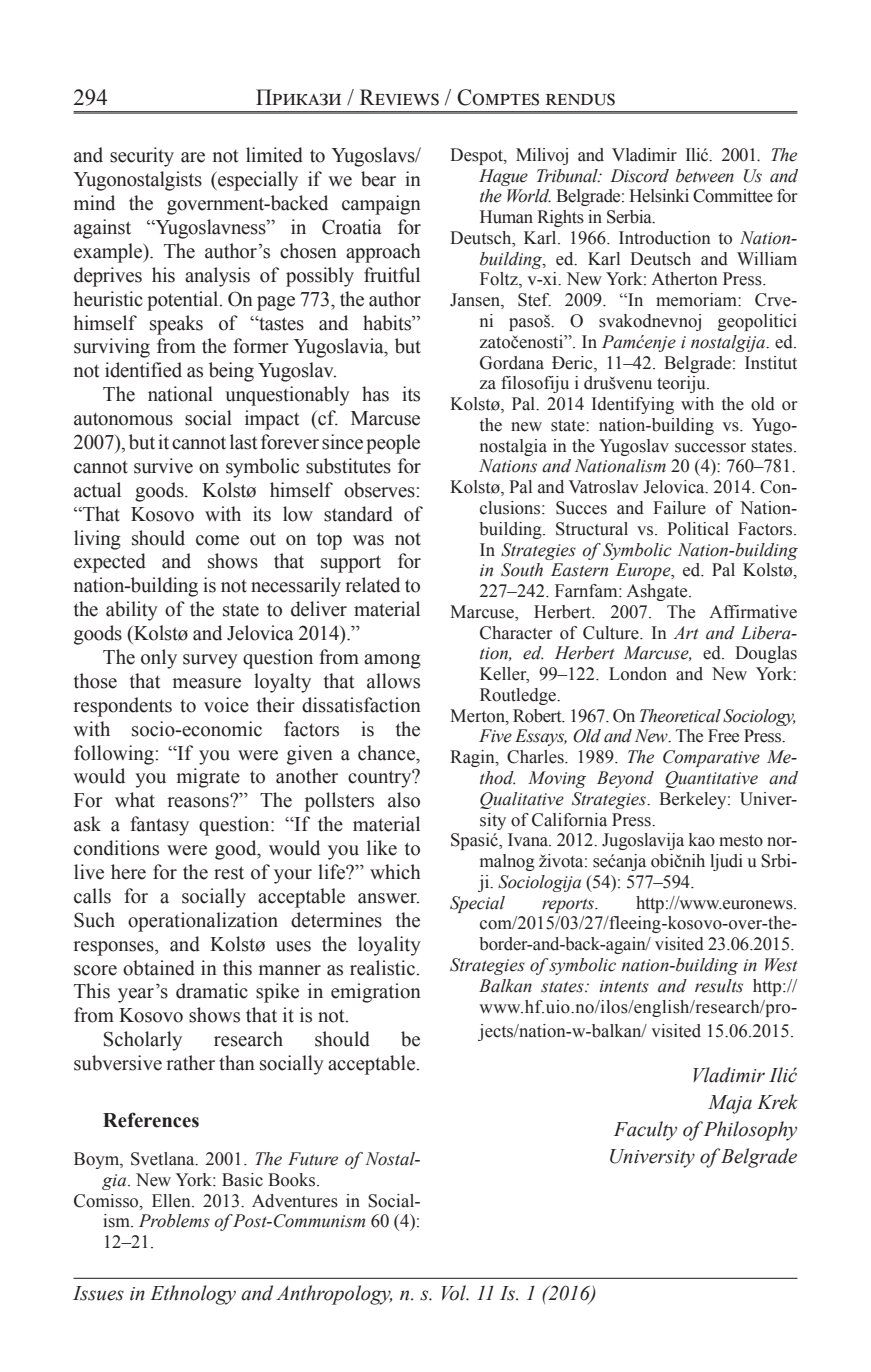 The image size is (871, 1372). I want to click on respondents, so click(122, 707).
